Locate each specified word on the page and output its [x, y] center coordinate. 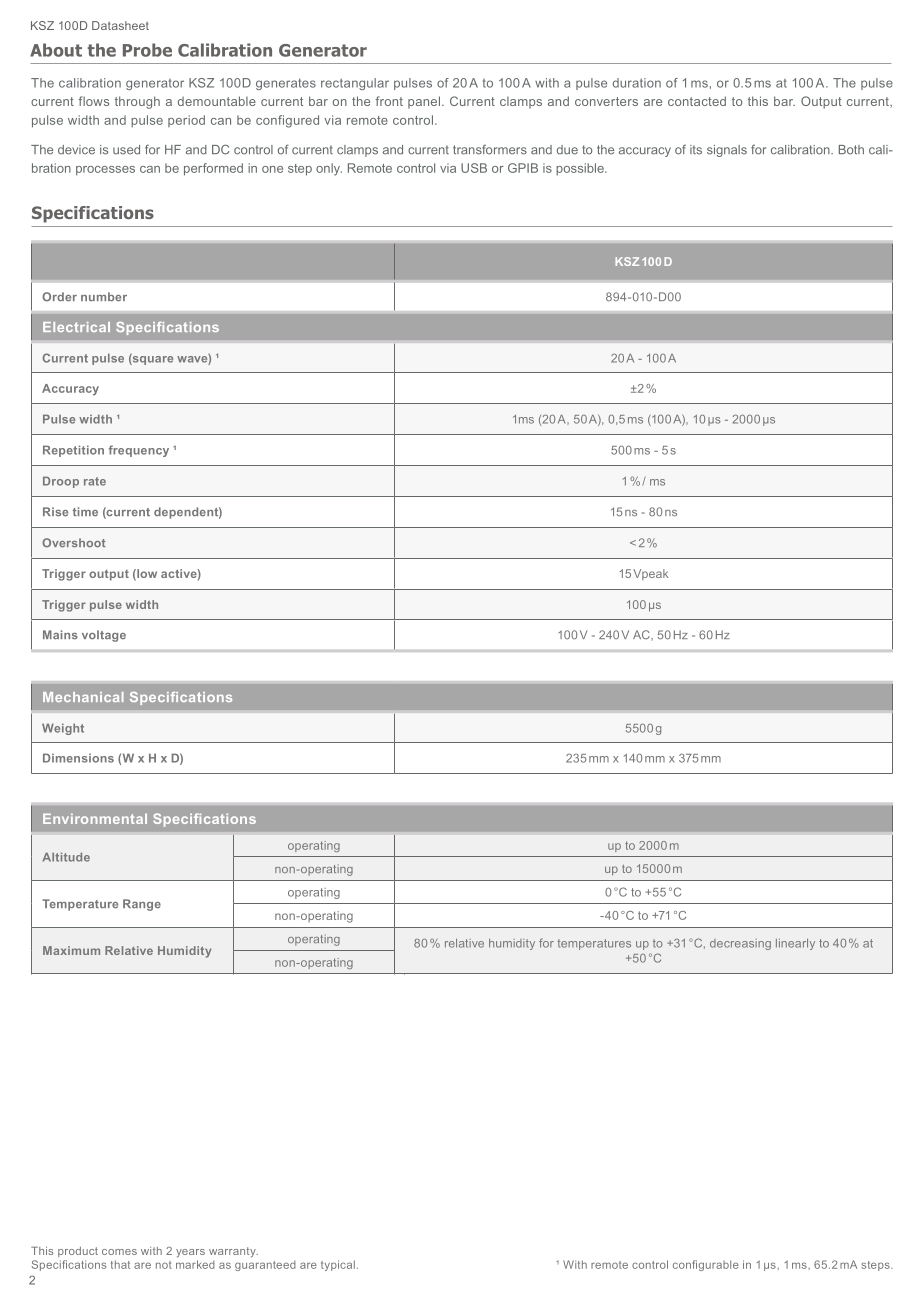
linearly [795, 944]
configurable [706, 1265]
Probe [147, 50]
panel [424, 102]
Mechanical [83, 697]
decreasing [740, 944]
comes [119, 1252]
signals [727, 151]
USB [474, 168]
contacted [697, 101]
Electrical [76, 327]
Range [142, 905]
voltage [104, 636]
